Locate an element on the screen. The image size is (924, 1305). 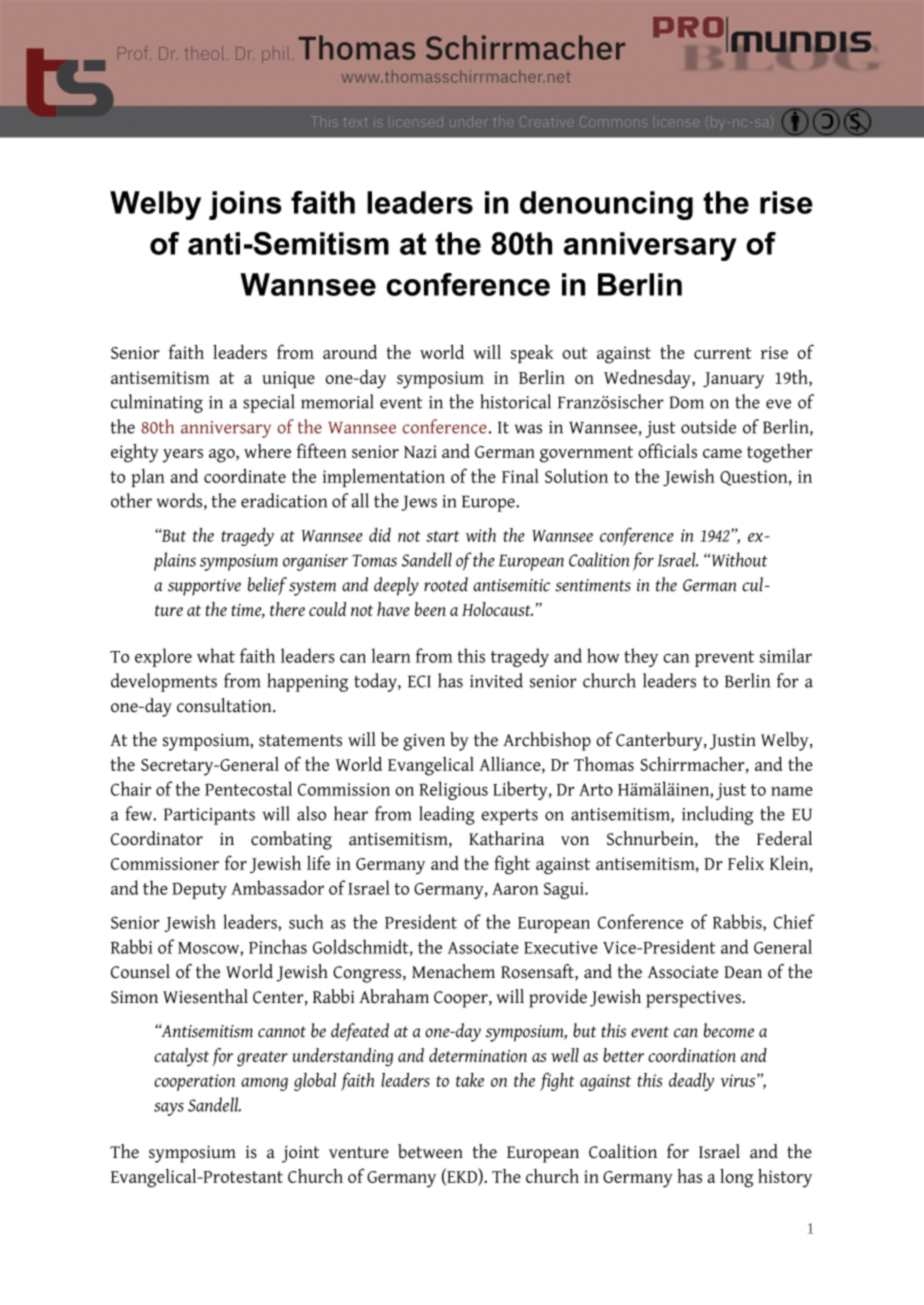
current is located at coordinates (722, 353).
